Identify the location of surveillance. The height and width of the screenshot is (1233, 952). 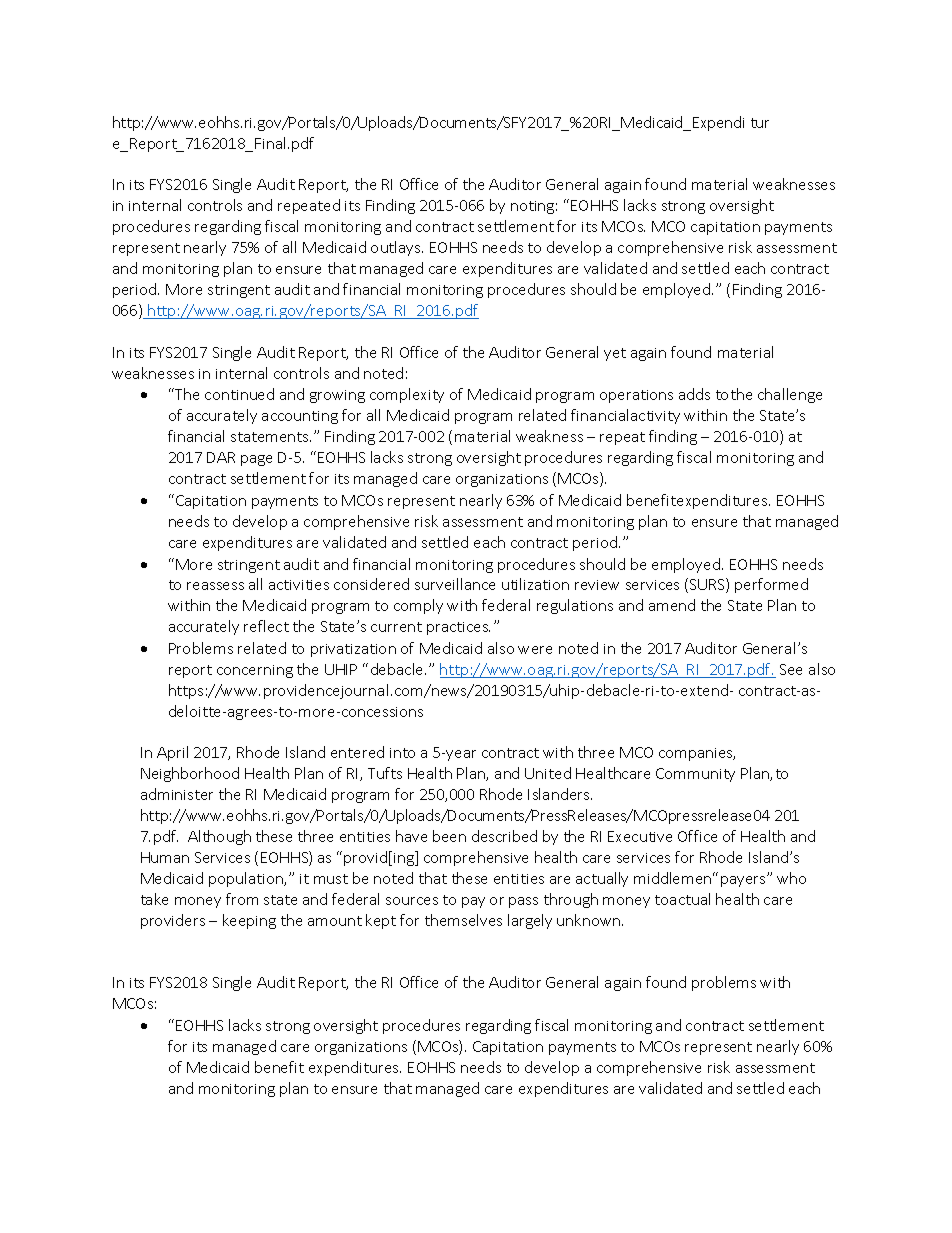
(455, 584).
